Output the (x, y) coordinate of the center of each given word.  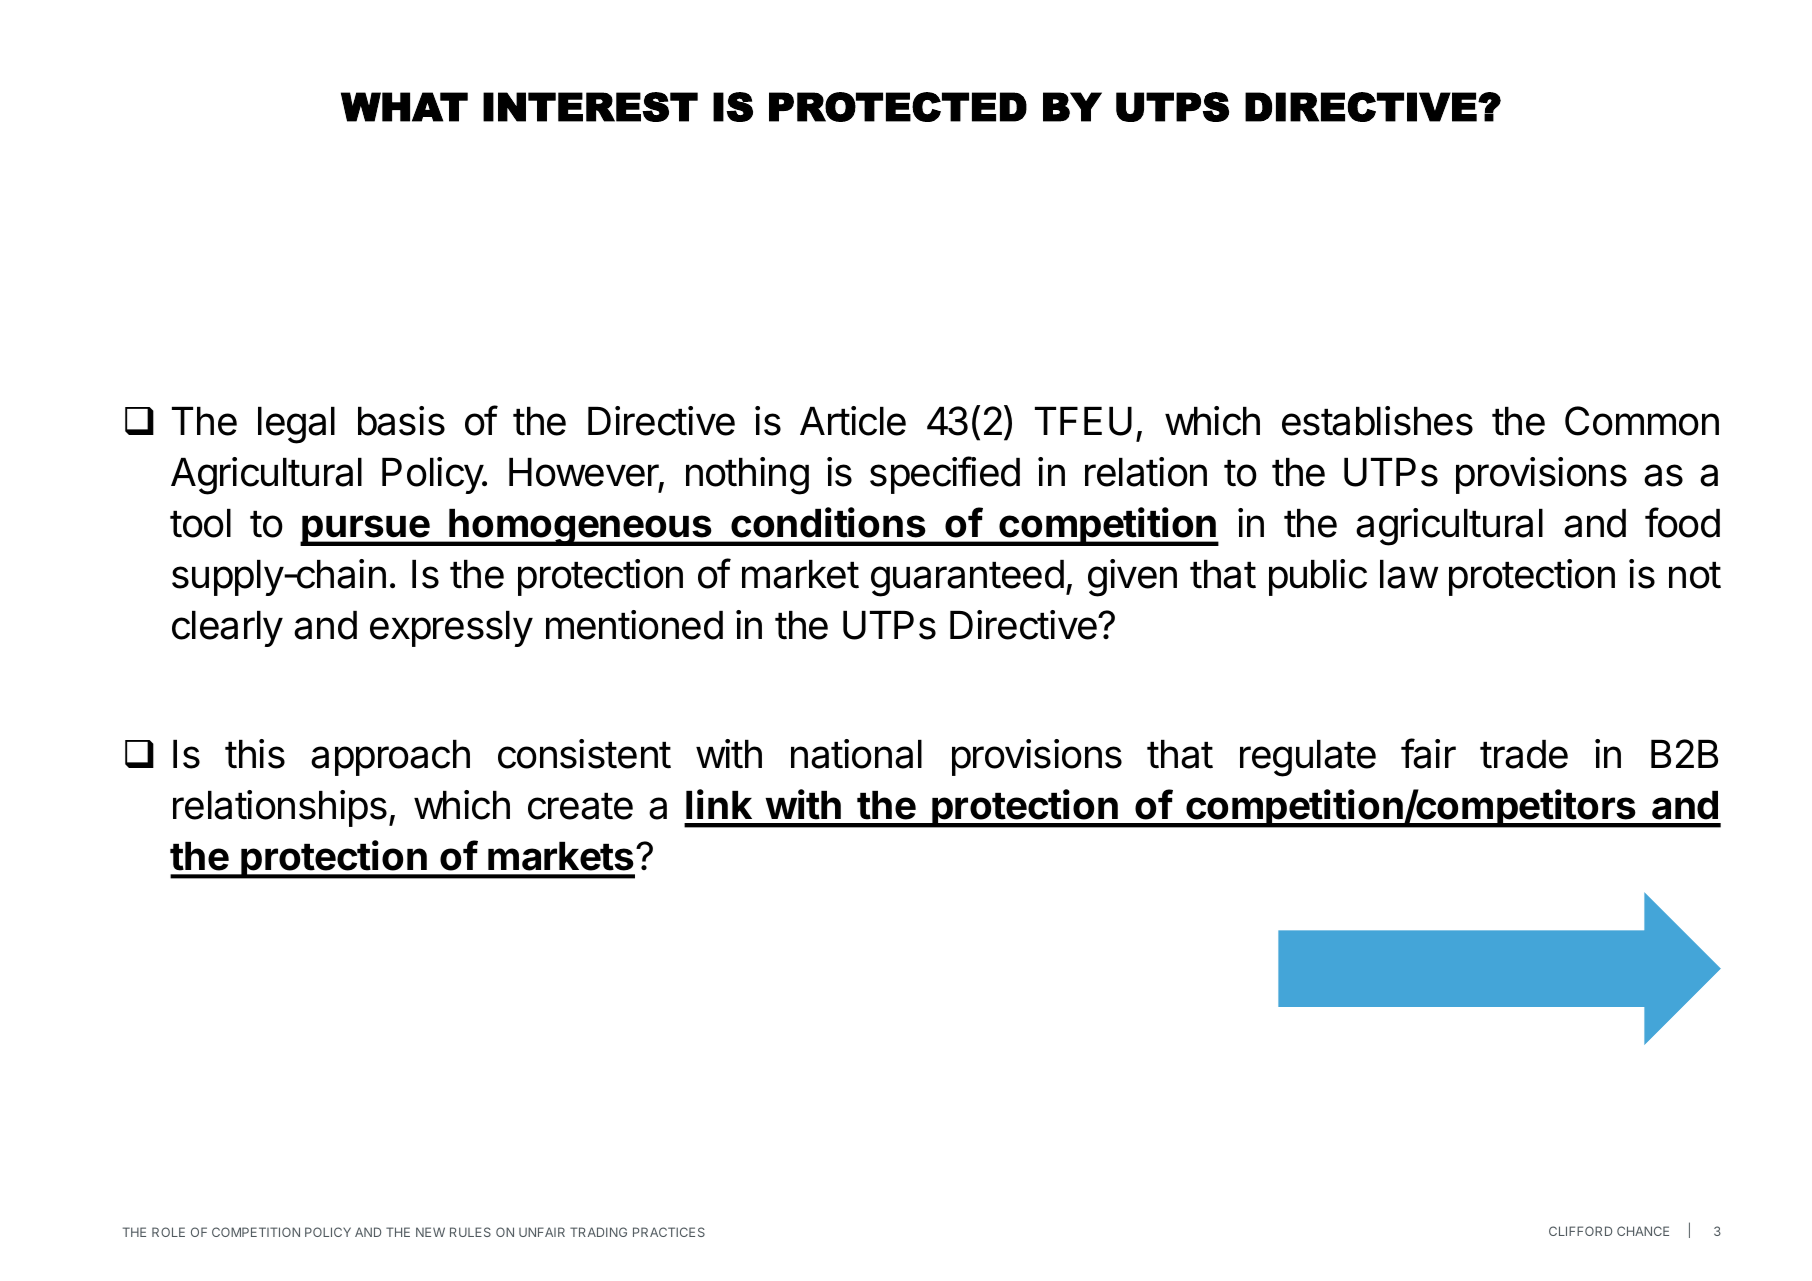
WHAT (404, 107)
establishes (1377, 421)
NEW (430, 1232)
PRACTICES (669, 1232)
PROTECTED (898, 107)
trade (1524, 754)
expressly (451, 629)
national (856, 754)
